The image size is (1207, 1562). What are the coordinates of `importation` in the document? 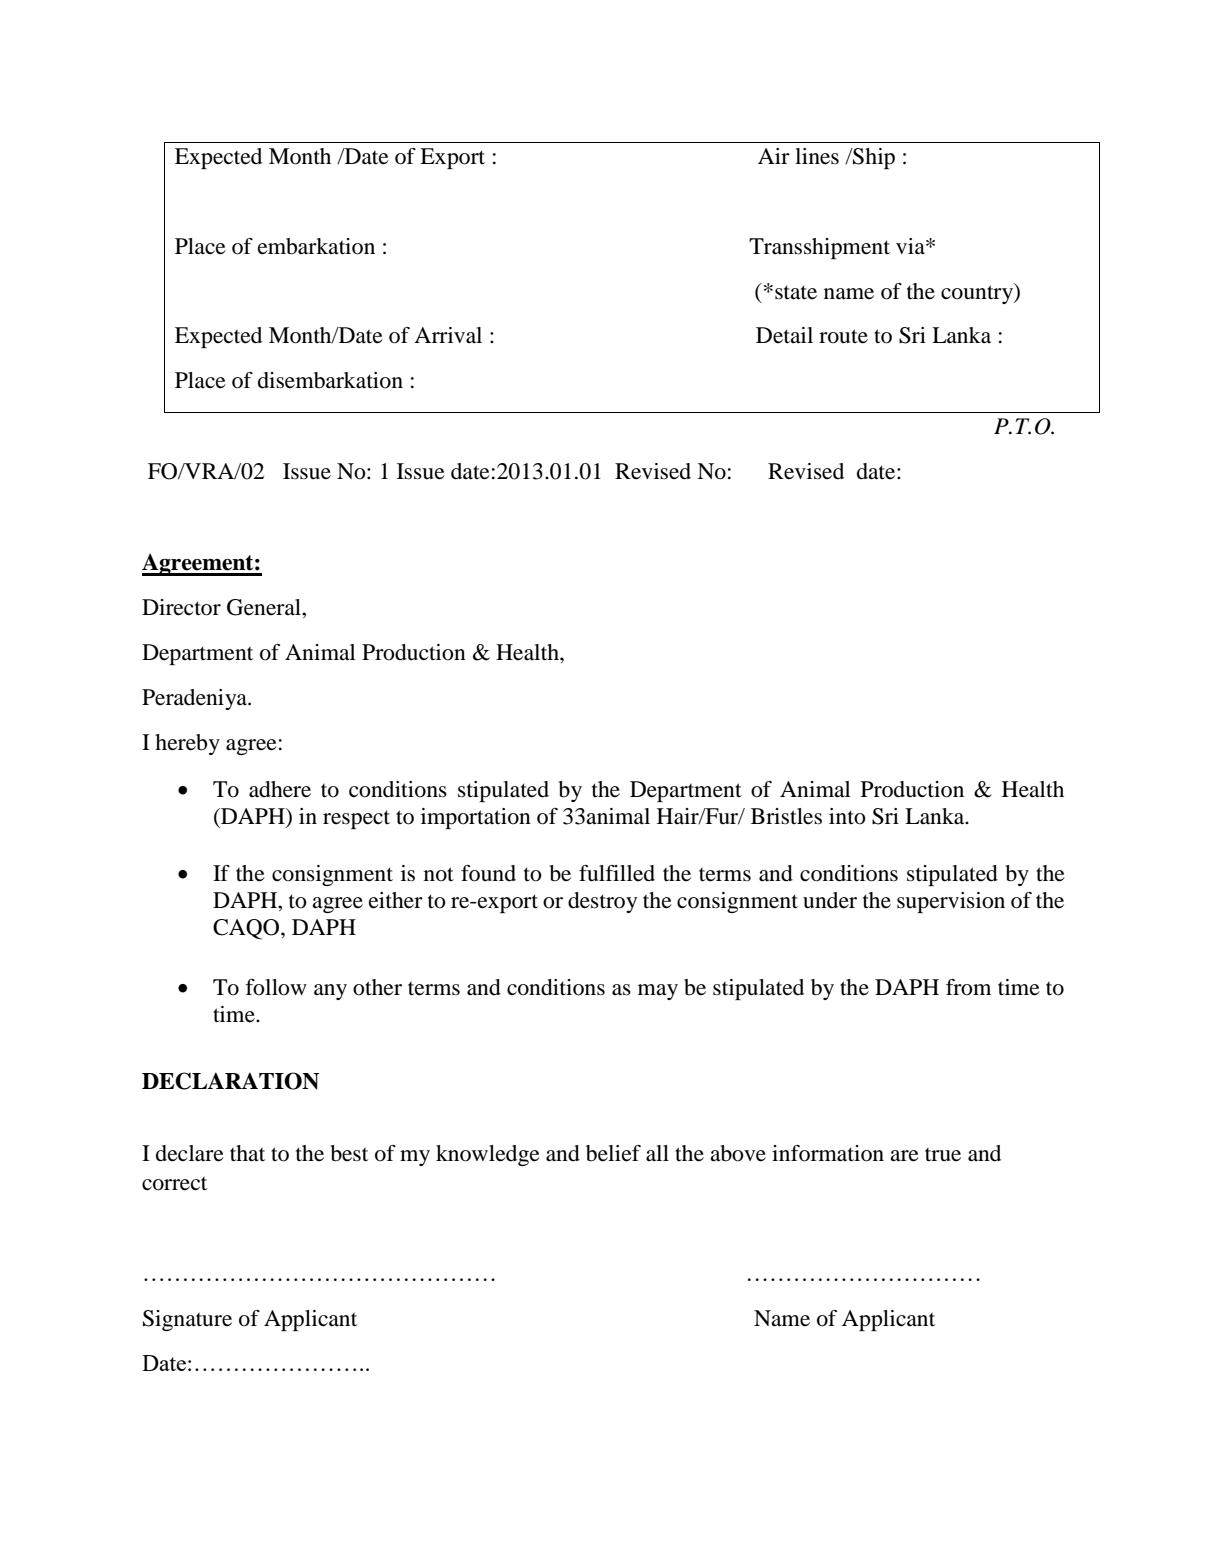 It's located at (476, 818).
